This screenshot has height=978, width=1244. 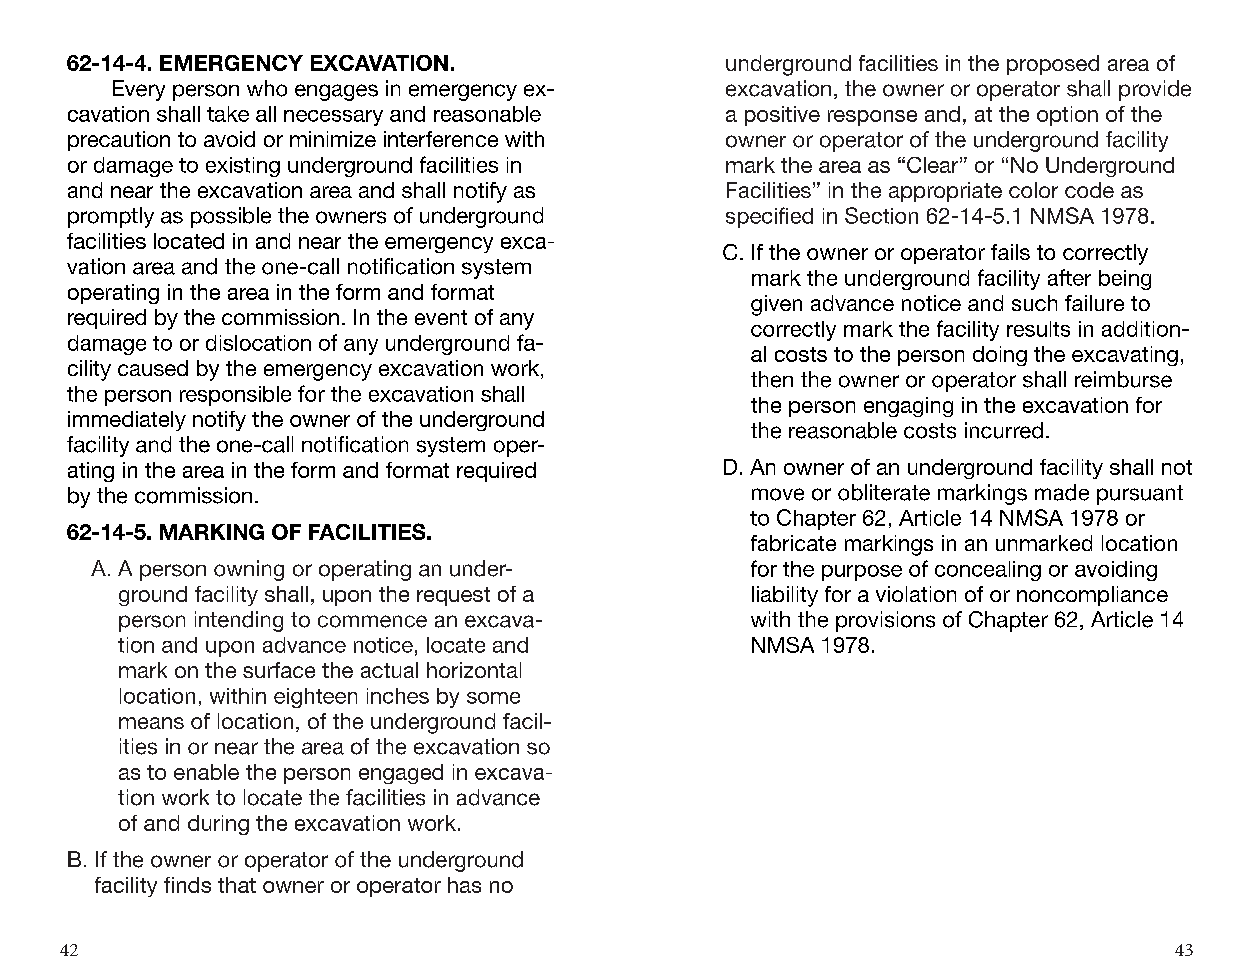 I want to click on proposed, so click(x=1053, y=65).
